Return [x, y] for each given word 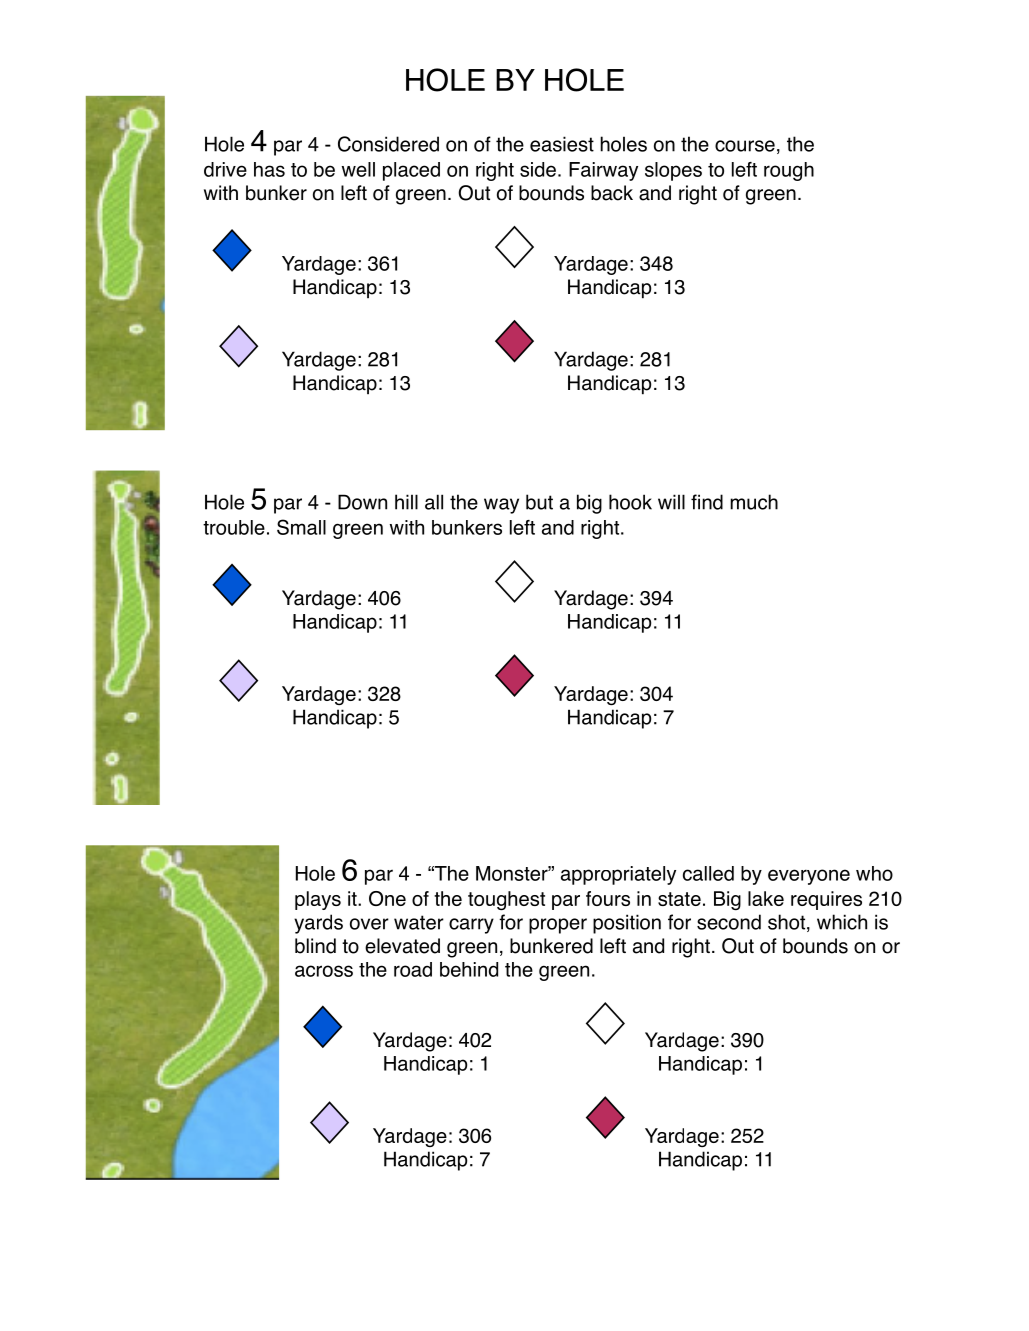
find [707, 502]
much [754, 502]
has [269, 169]
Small [301, 527]
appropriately [618, 875]
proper [558, 926]
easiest [562, 144]
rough [789, 171]
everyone [809, 877]
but [539, 502]
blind [315, 946]
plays [318, 900]
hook [630, 502]
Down [362, 502]
